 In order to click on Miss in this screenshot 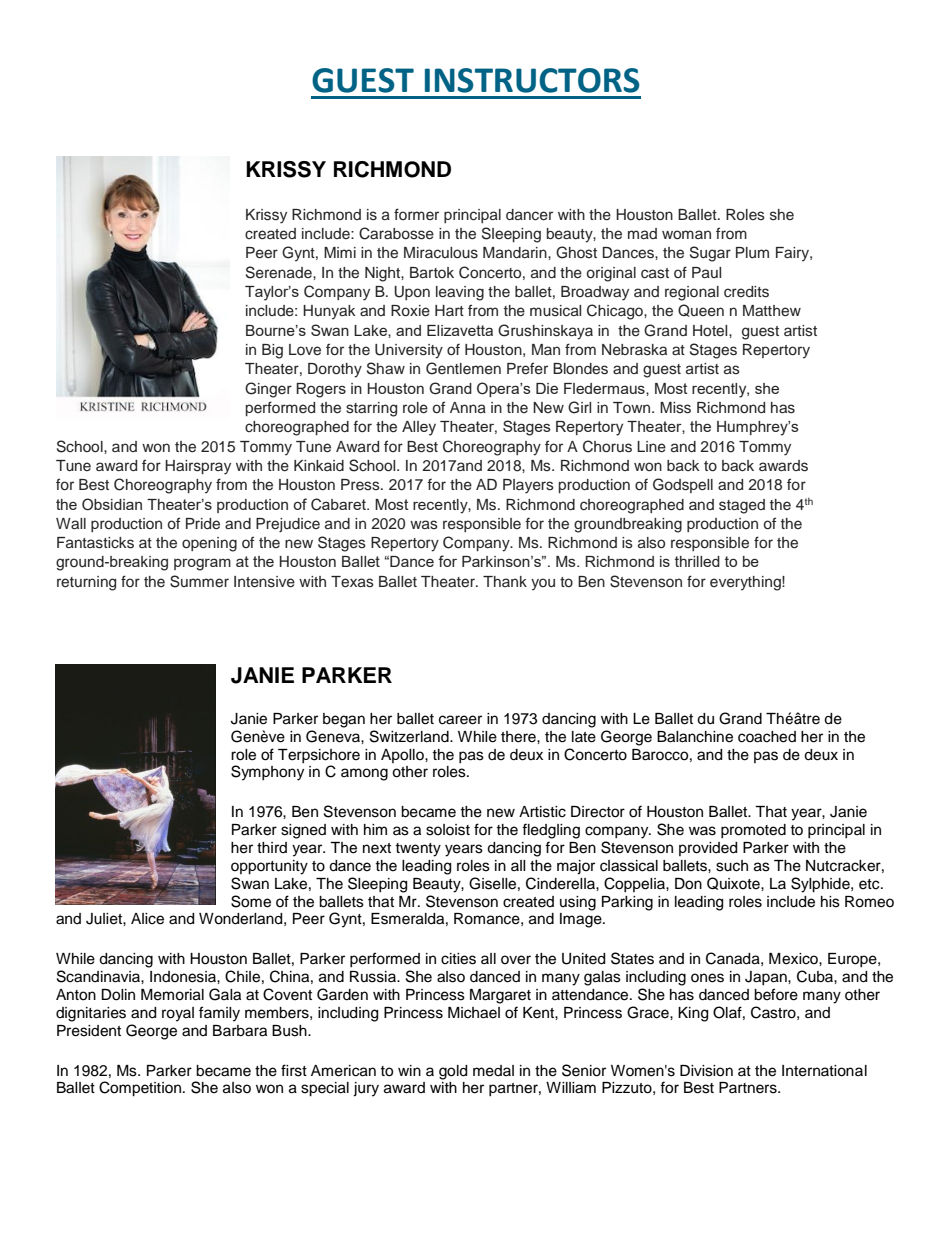, I will do `click(675, 408)`.
